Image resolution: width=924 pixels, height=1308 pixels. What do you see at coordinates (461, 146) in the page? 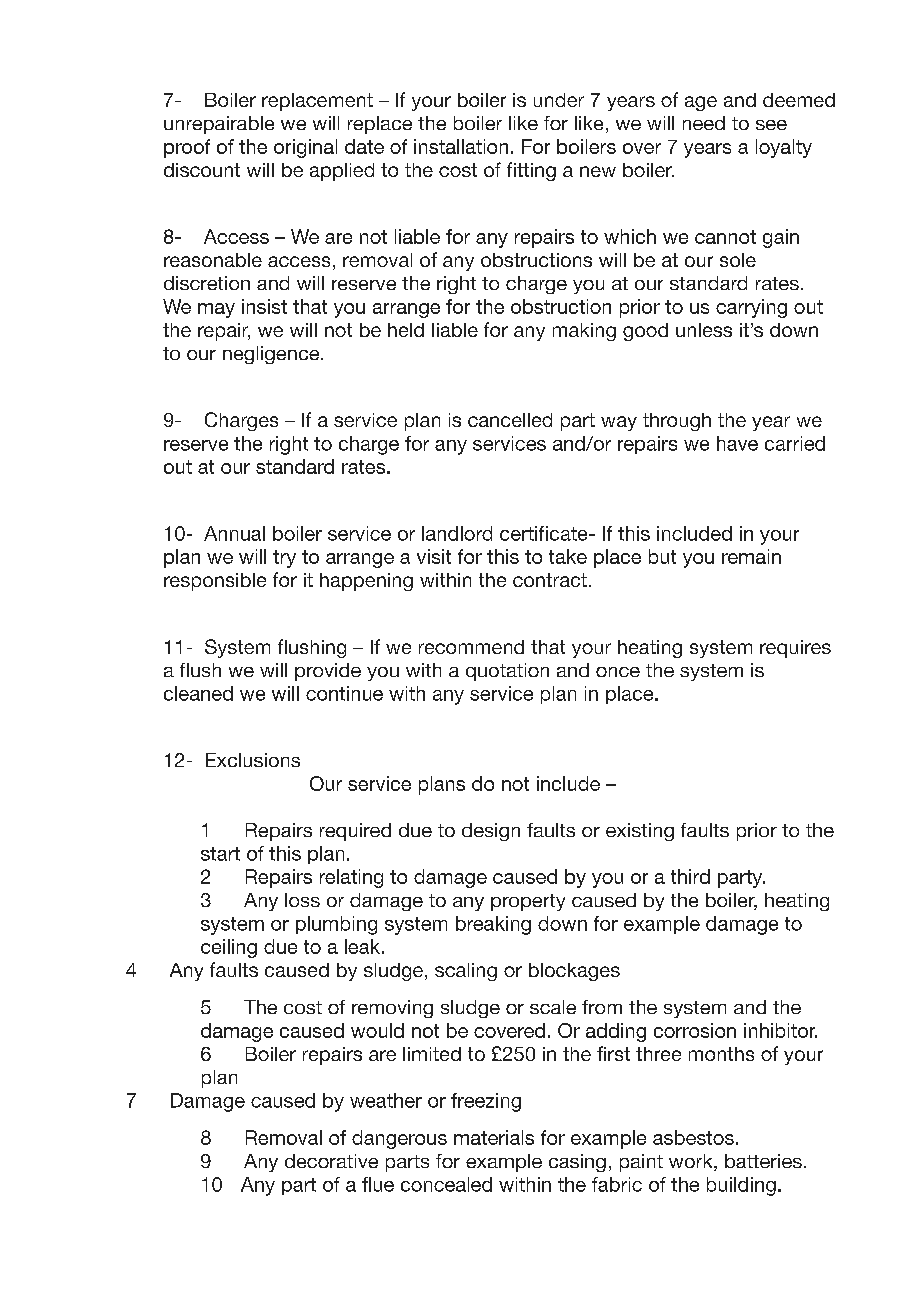
I see `installation` at bounding box center [461, 146].
